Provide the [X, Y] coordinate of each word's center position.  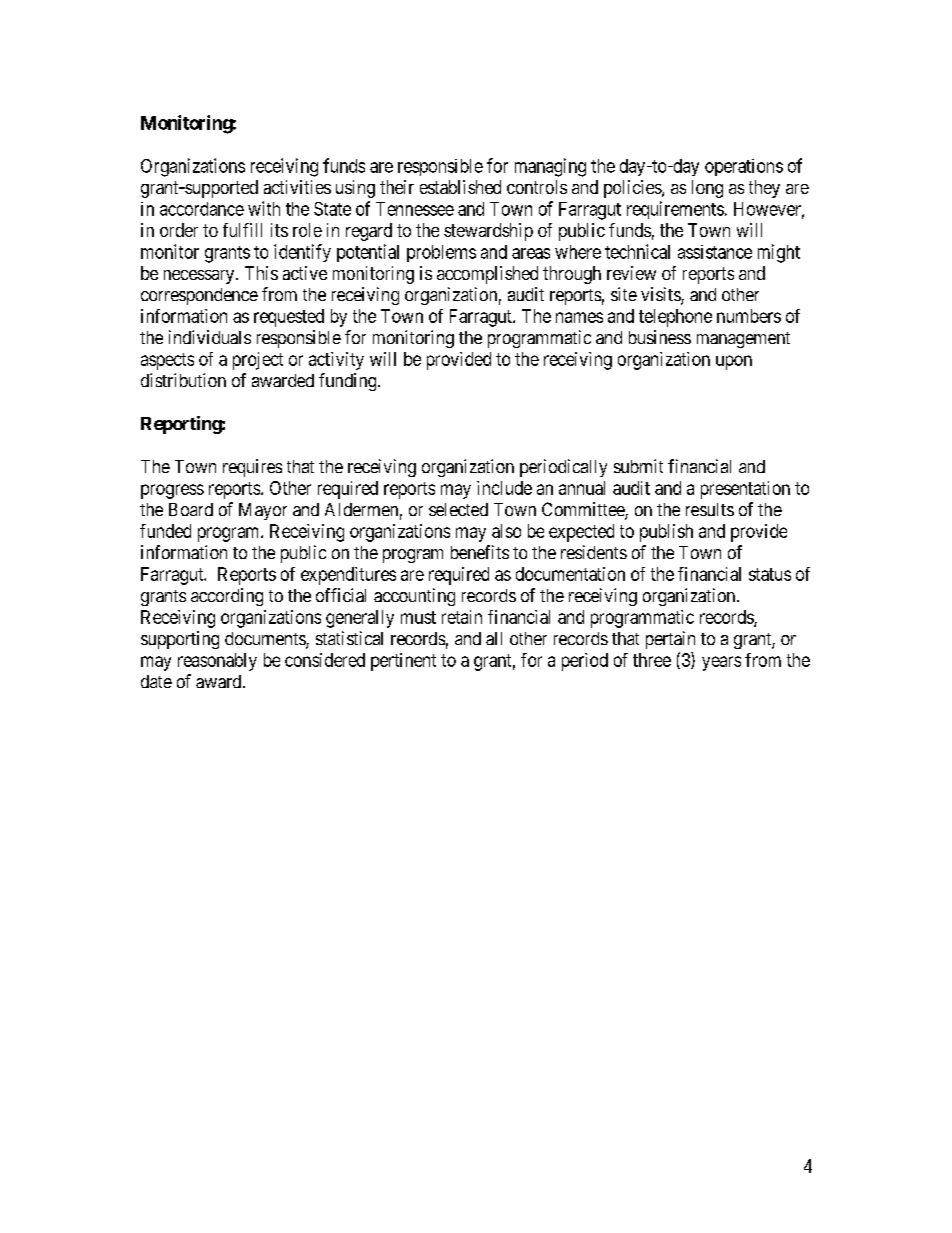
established [460, 187]
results [710, 509]
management [743, 340]
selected [458, 509]
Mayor [263, 511]
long [707, 189]
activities [297, 187]
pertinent [403, 662]
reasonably [217, 662]
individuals [210, 337]
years [721, 663]
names [579, 317]
